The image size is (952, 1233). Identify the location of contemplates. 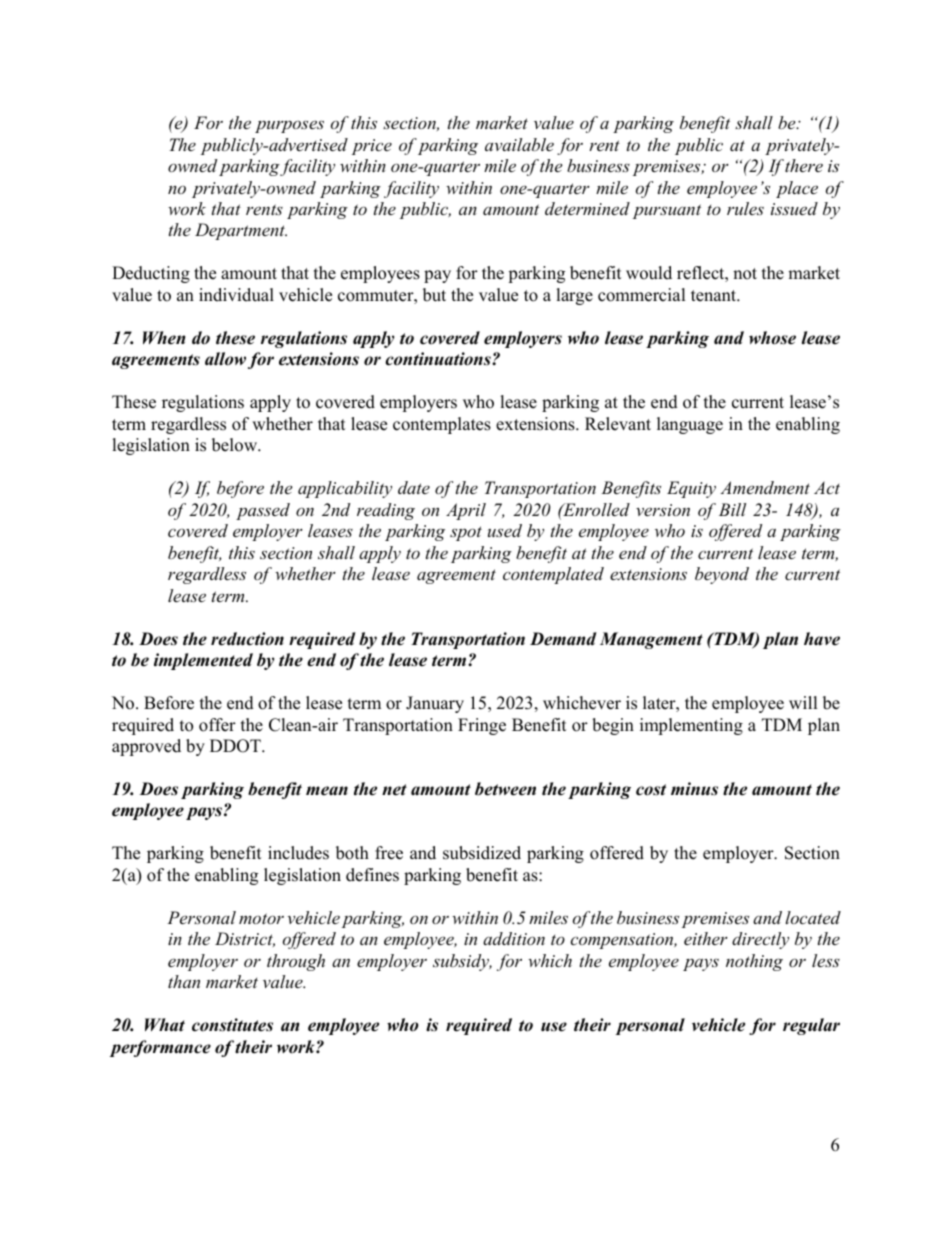
(442, 425).
